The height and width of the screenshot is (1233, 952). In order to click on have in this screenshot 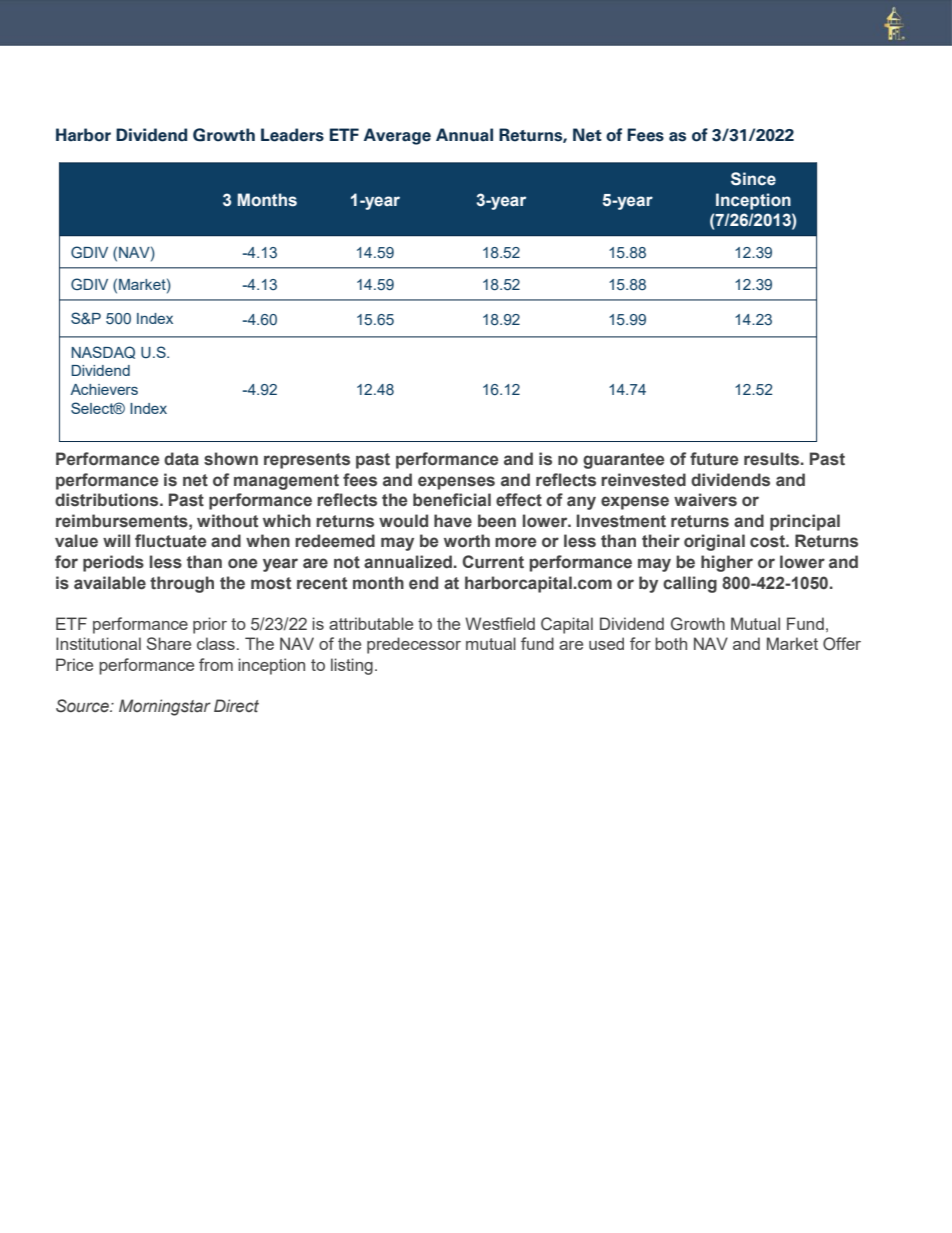, I will do `click(453, 521)`.
